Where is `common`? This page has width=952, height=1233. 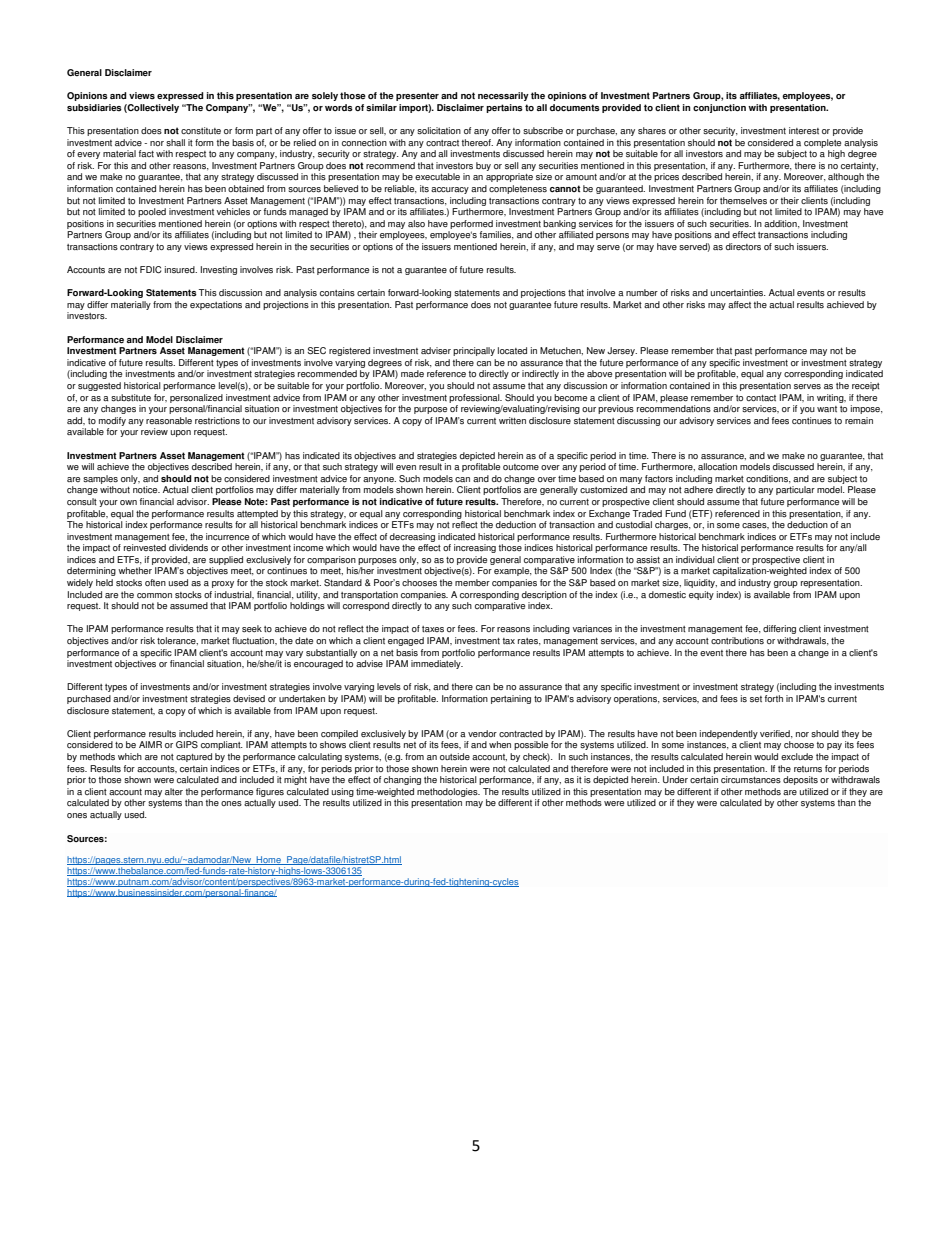 common is located at coordinates (154, 595).
